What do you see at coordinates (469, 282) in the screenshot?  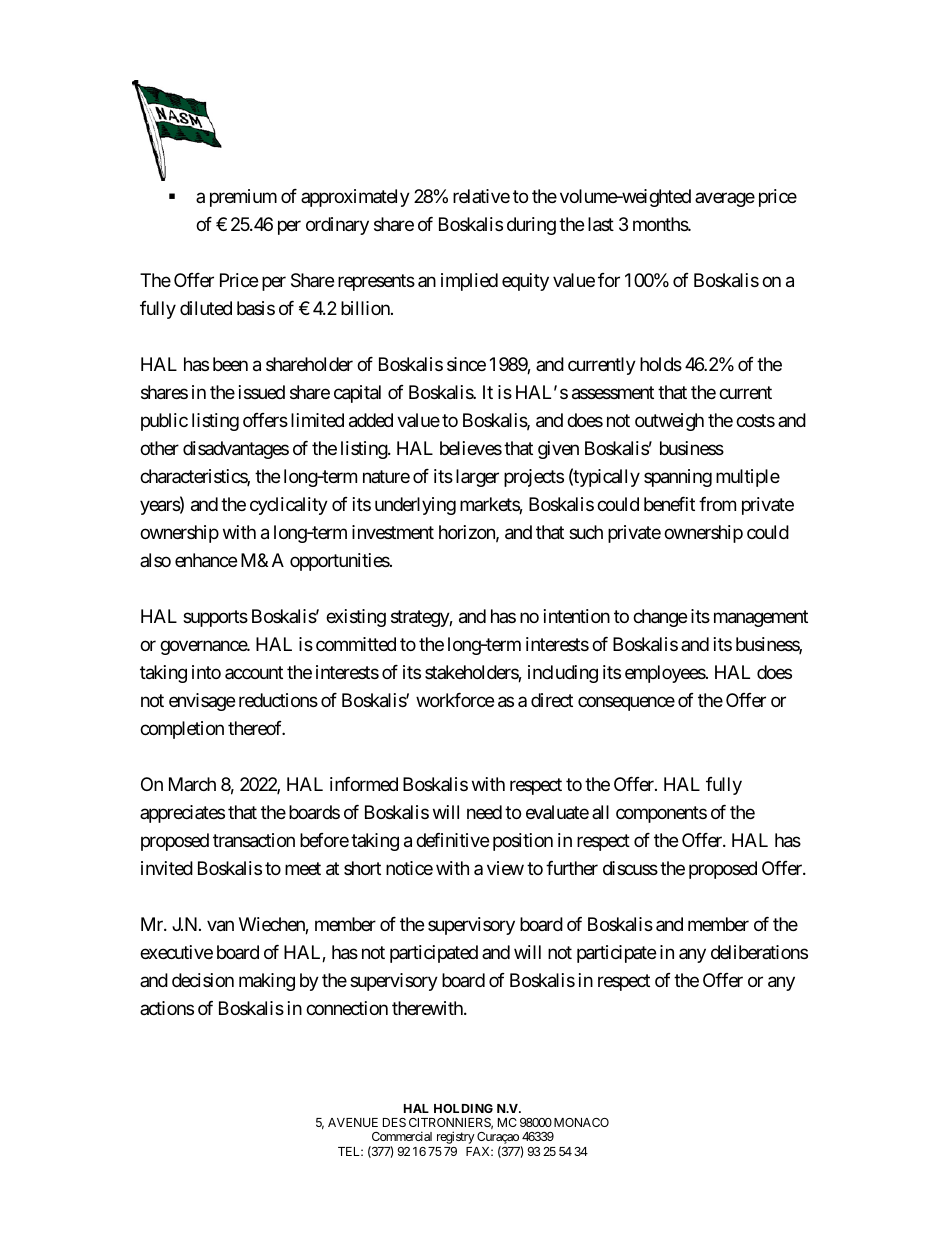 I see `implied` at bounding box center [469, 282].
